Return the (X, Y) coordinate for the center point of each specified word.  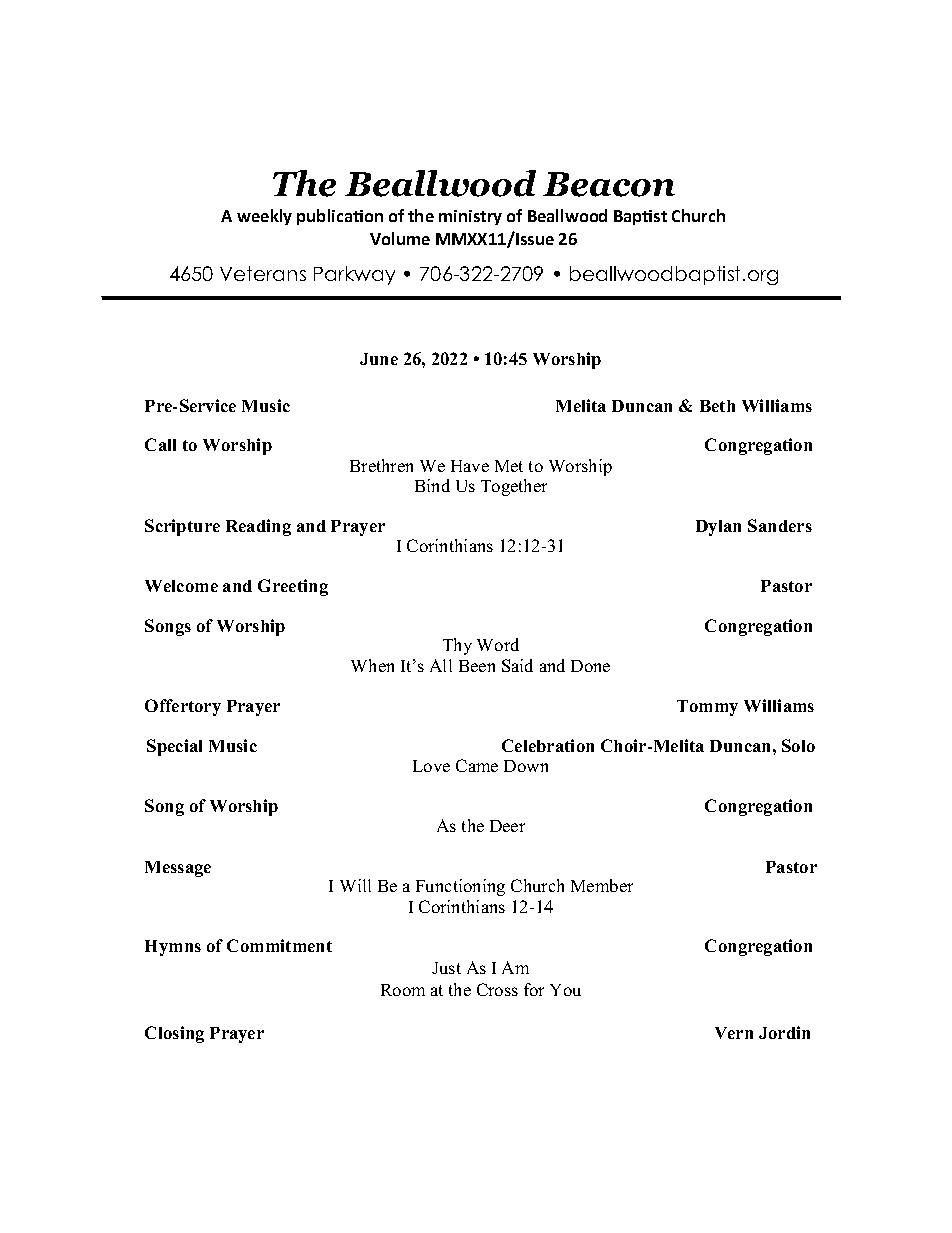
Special (174, 747)
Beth (717, 406)
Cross (497, 989)
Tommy (707, 708)
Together (514, 487)
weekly (264, 217)
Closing (174, 1034)
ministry (470, 217)
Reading (258, 527)
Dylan (718, 528)
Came (477, 765)
